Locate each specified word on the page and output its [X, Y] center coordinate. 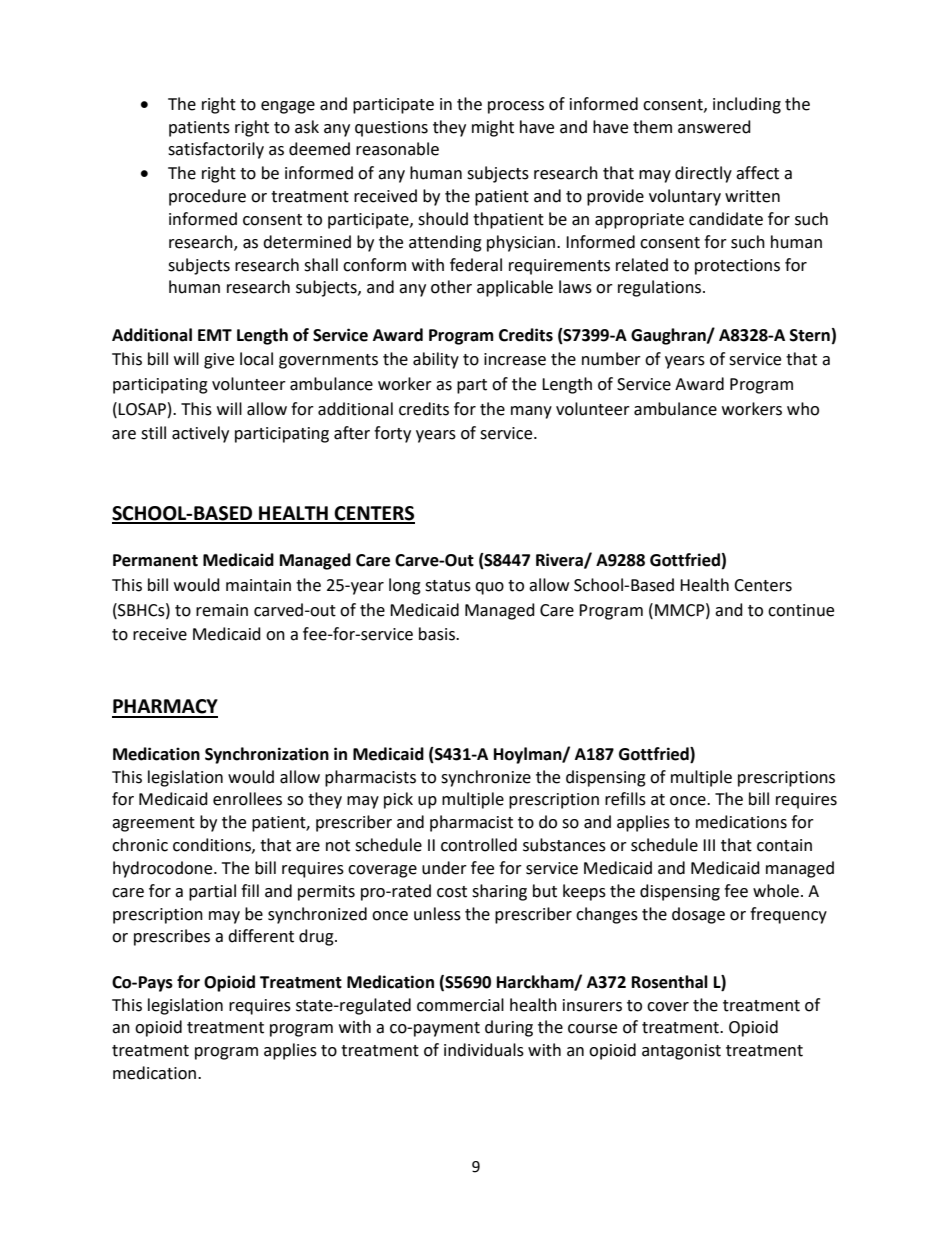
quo [489, 588]
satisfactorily [216, 150]
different [261, 936]
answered [714, 127]
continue [801, 610]
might [493, 128]
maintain [258, 585]
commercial [460, 1005]
